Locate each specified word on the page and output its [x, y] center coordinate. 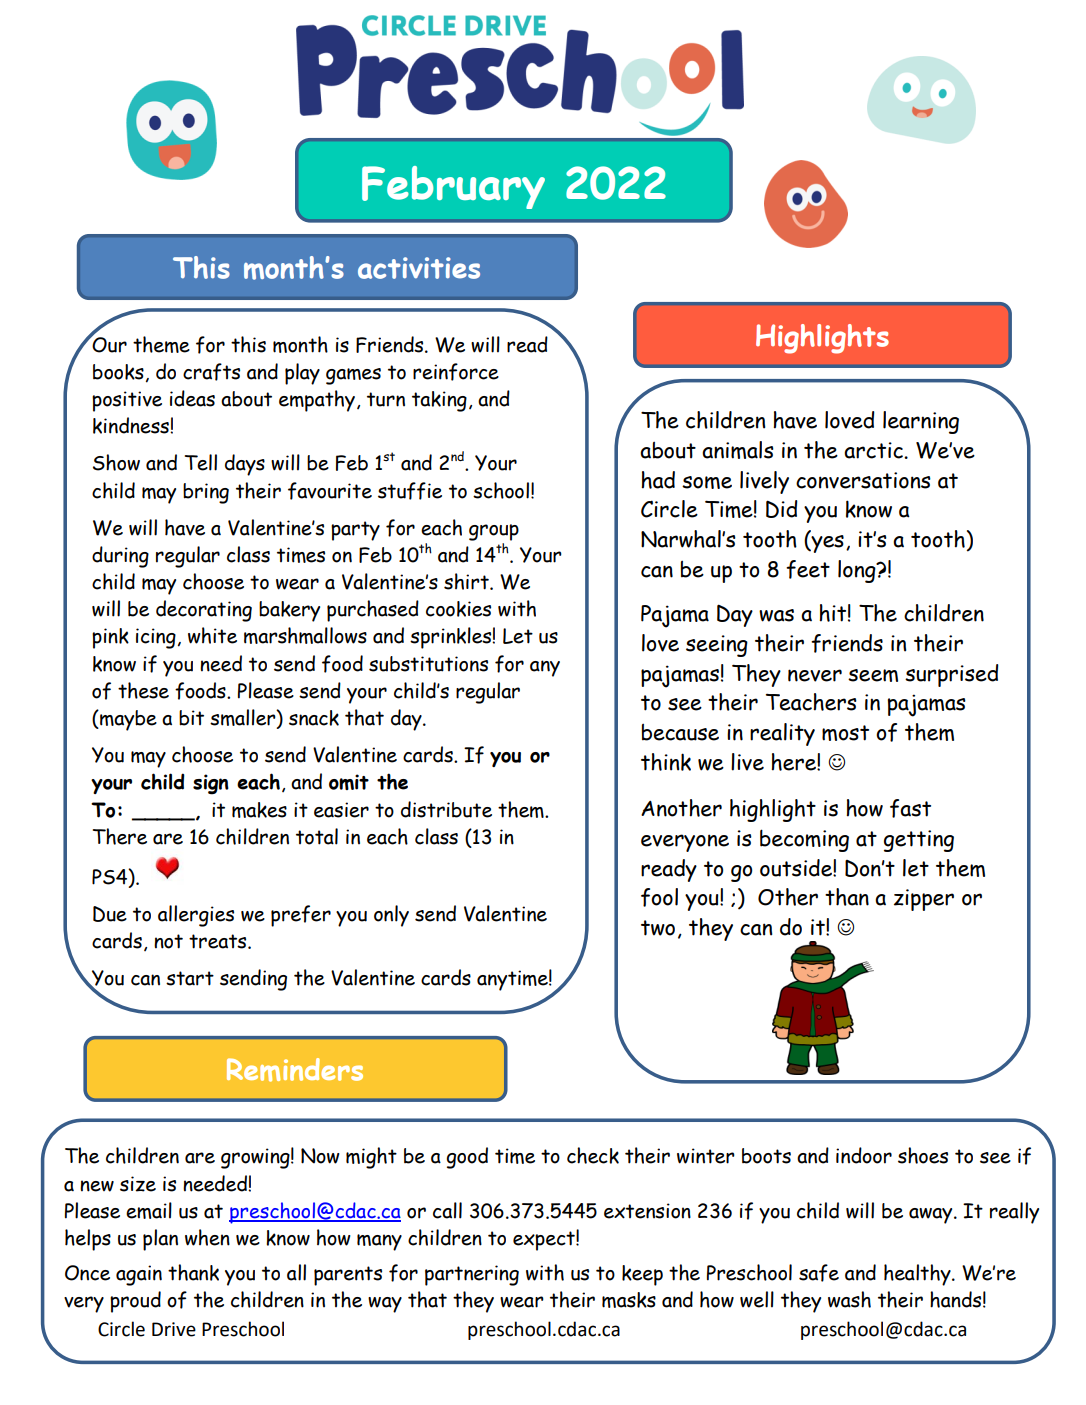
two [658, 928]
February [453, 187]
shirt [467, 581]
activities [419, 268]
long [858, 571]
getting [919, 841]
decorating [204, 611]
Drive [174, 1329]
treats [219, 941]
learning [921, 422]
